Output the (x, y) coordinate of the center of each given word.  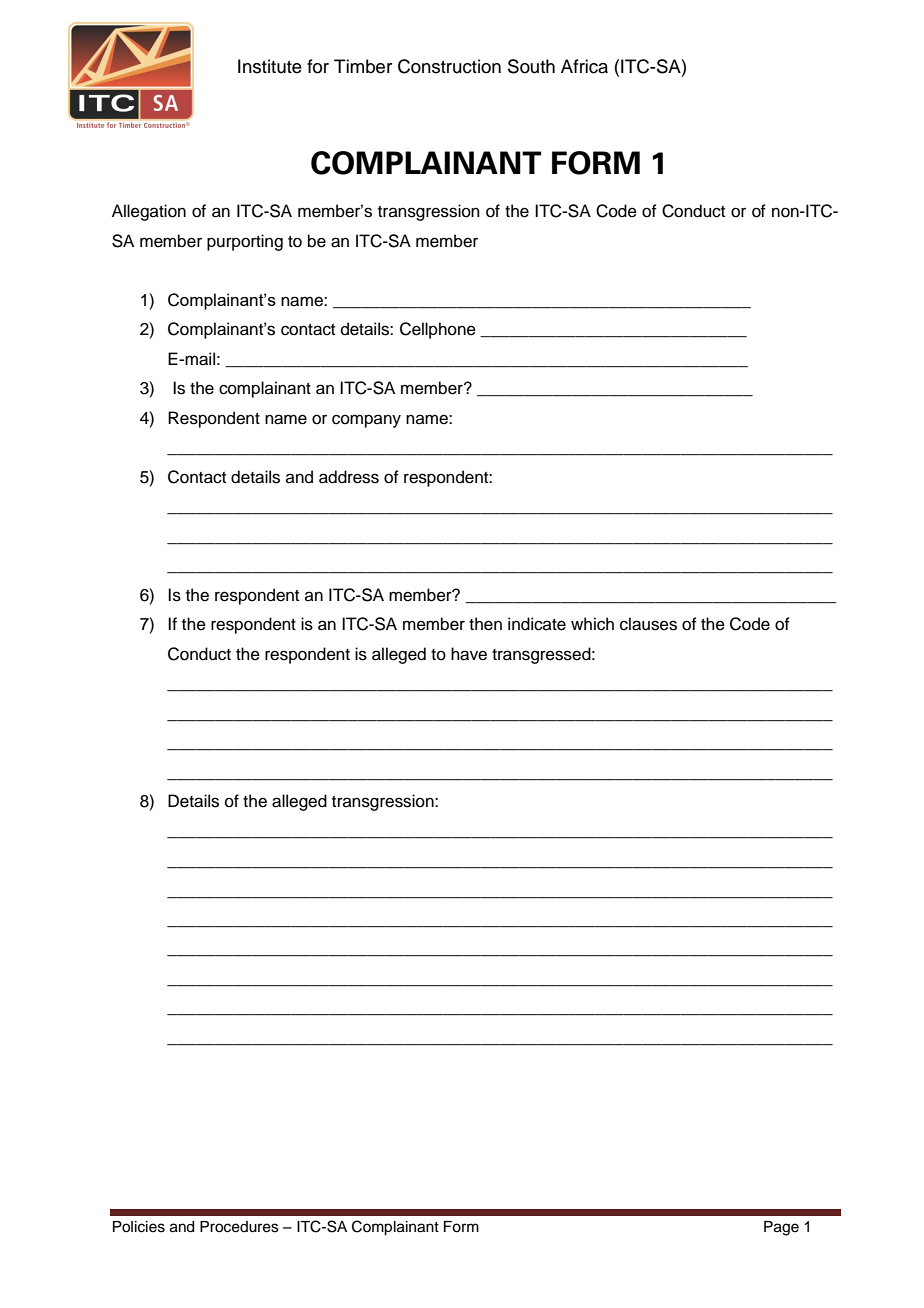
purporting (245, 242)
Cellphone (438, 330)
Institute (270, 66)
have (469, 654)
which (592, 624)
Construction (449, 66)
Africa (584, 66)
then (485, 624)
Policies (139, 1227)
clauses (648, 624)
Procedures (239, 1227)
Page (781, 1228)
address (349, 477)
